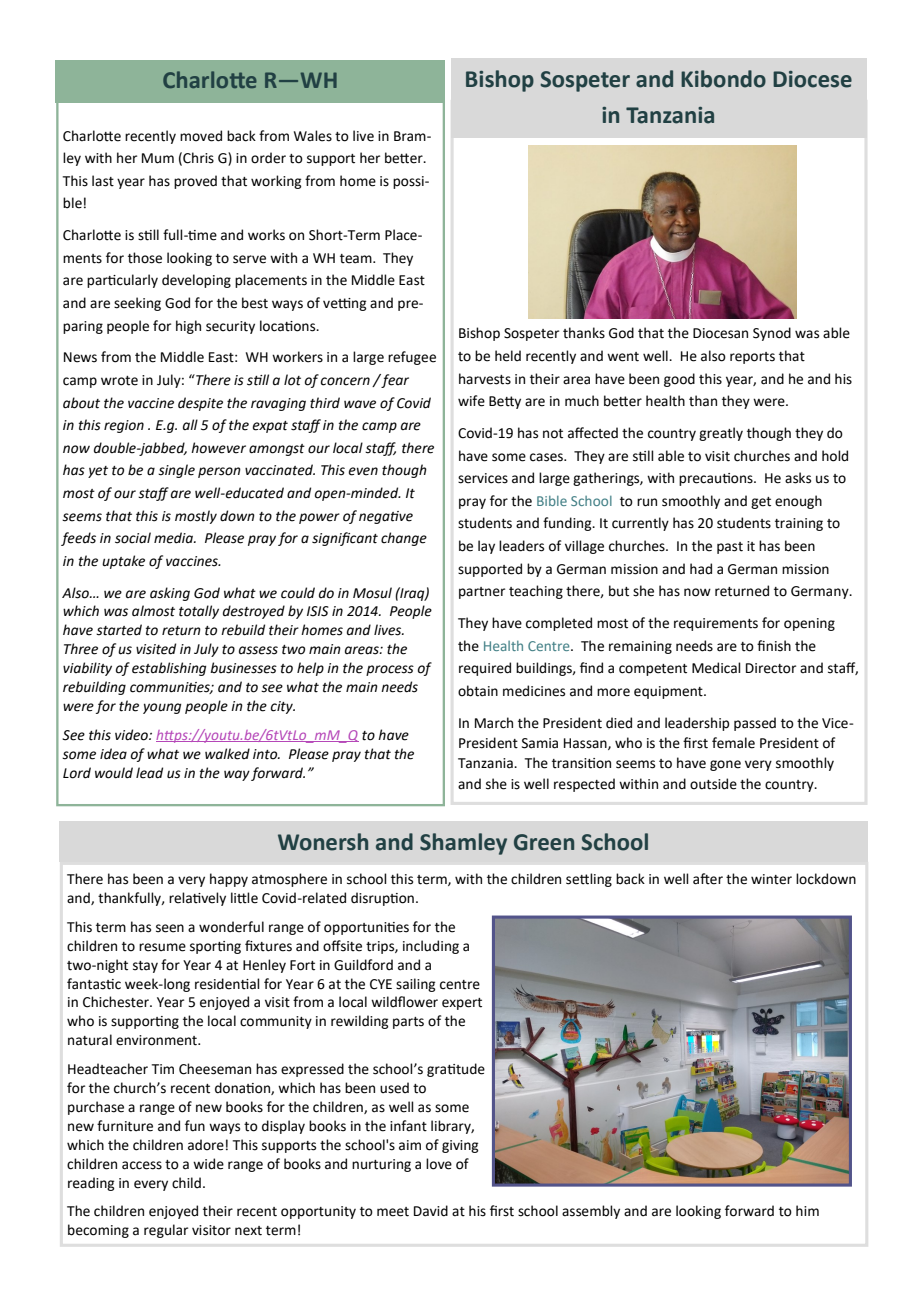  I want to click on Director, so click(771, 668).
